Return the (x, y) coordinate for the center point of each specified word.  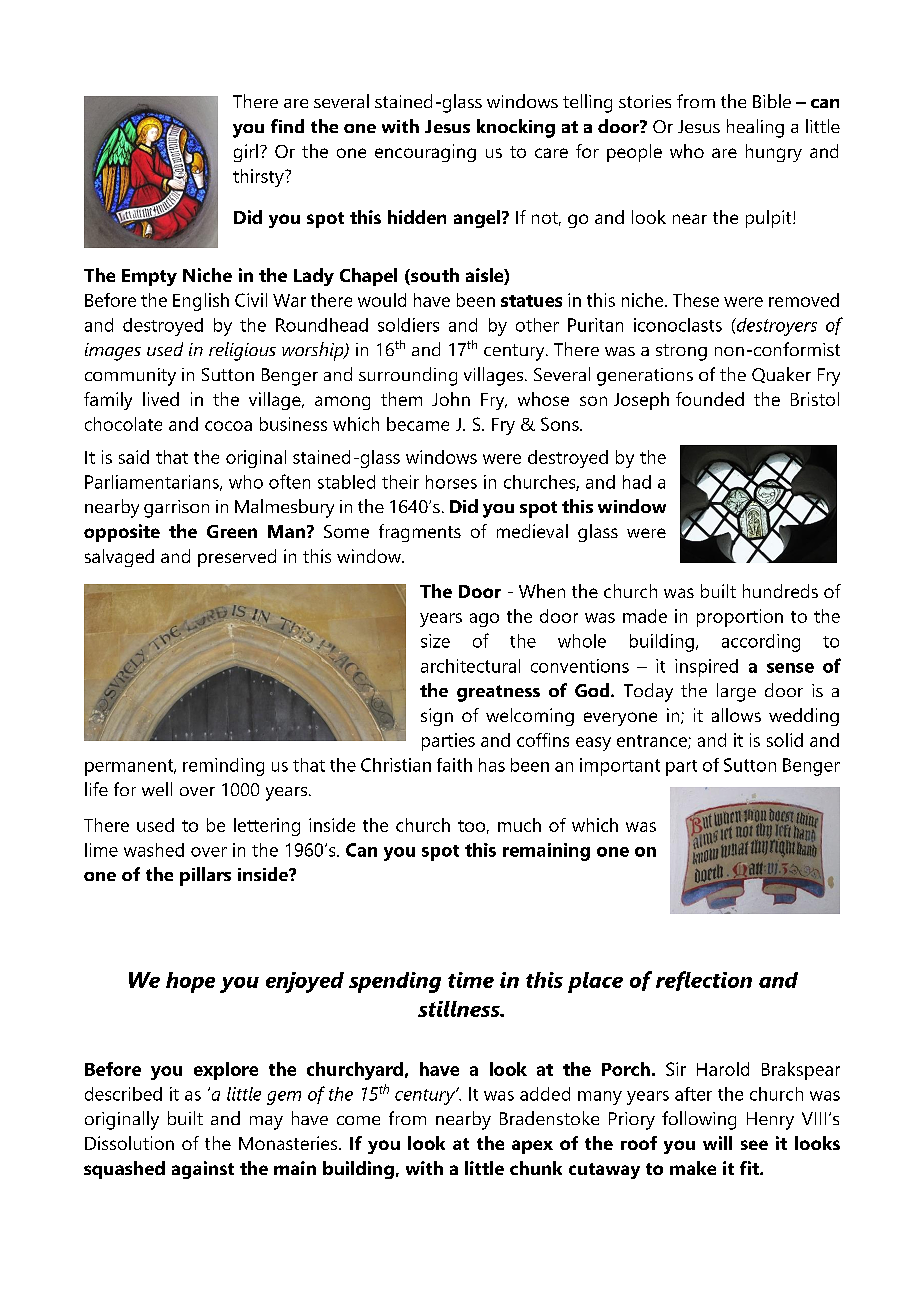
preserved (237, 558)
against (203, 1170)
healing (755, 128)
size (435, 641)
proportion (740, 618)
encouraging (425, 153)
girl (246, 153)
